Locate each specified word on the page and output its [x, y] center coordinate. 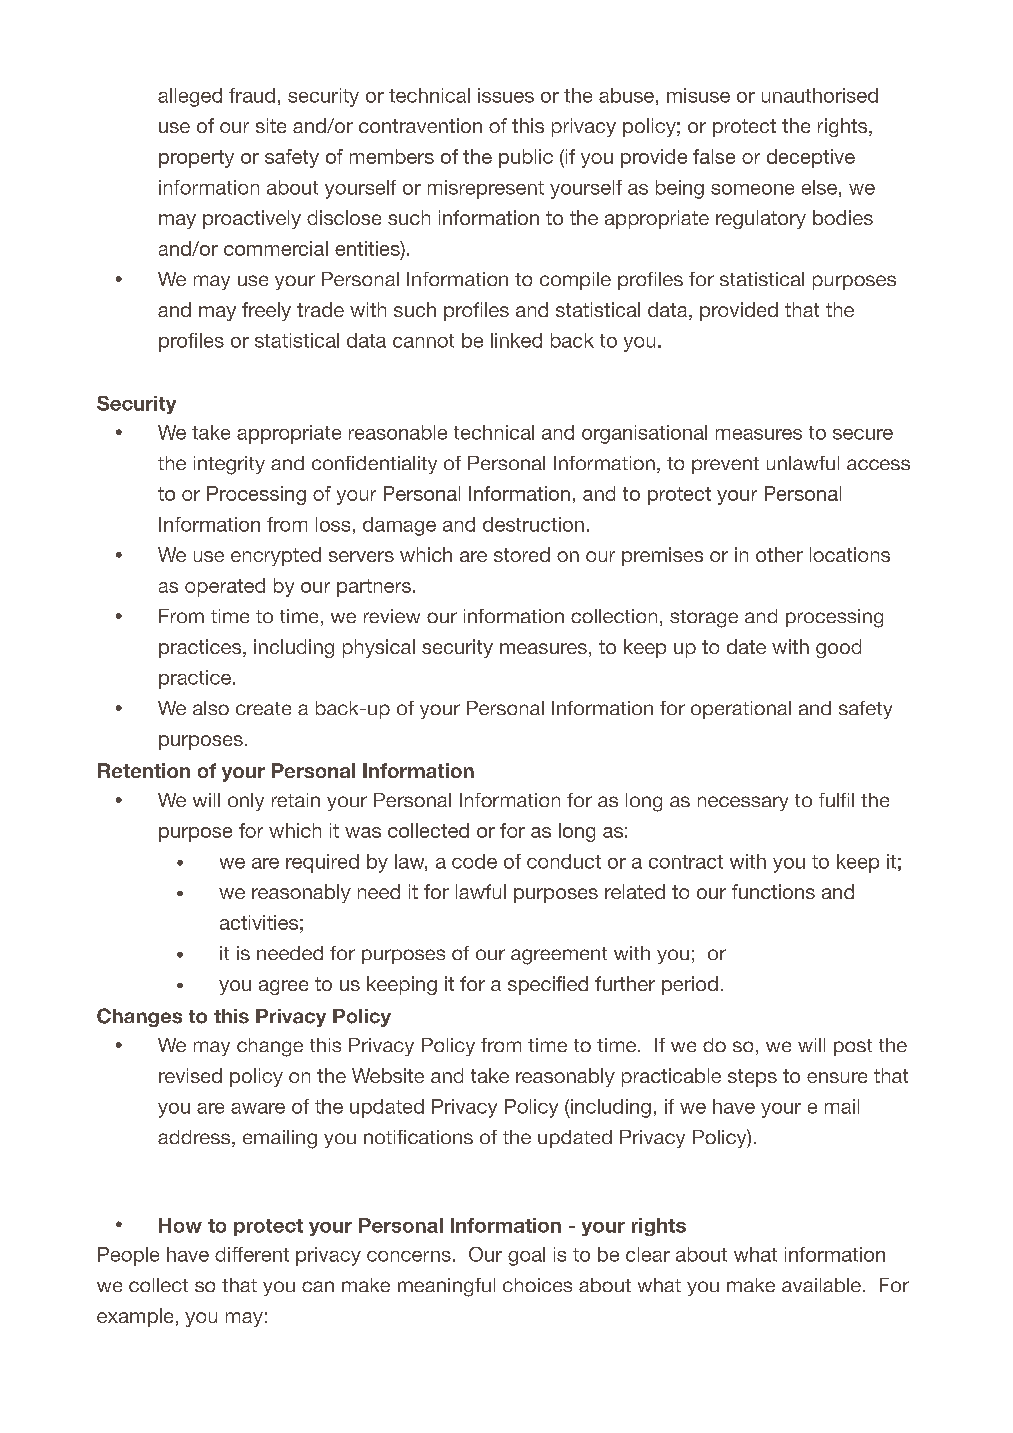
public [526, 158]
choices [537, 1285]
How [180, 1225]
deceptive [811, 158]
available [821, 1285]
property [196, 159]
